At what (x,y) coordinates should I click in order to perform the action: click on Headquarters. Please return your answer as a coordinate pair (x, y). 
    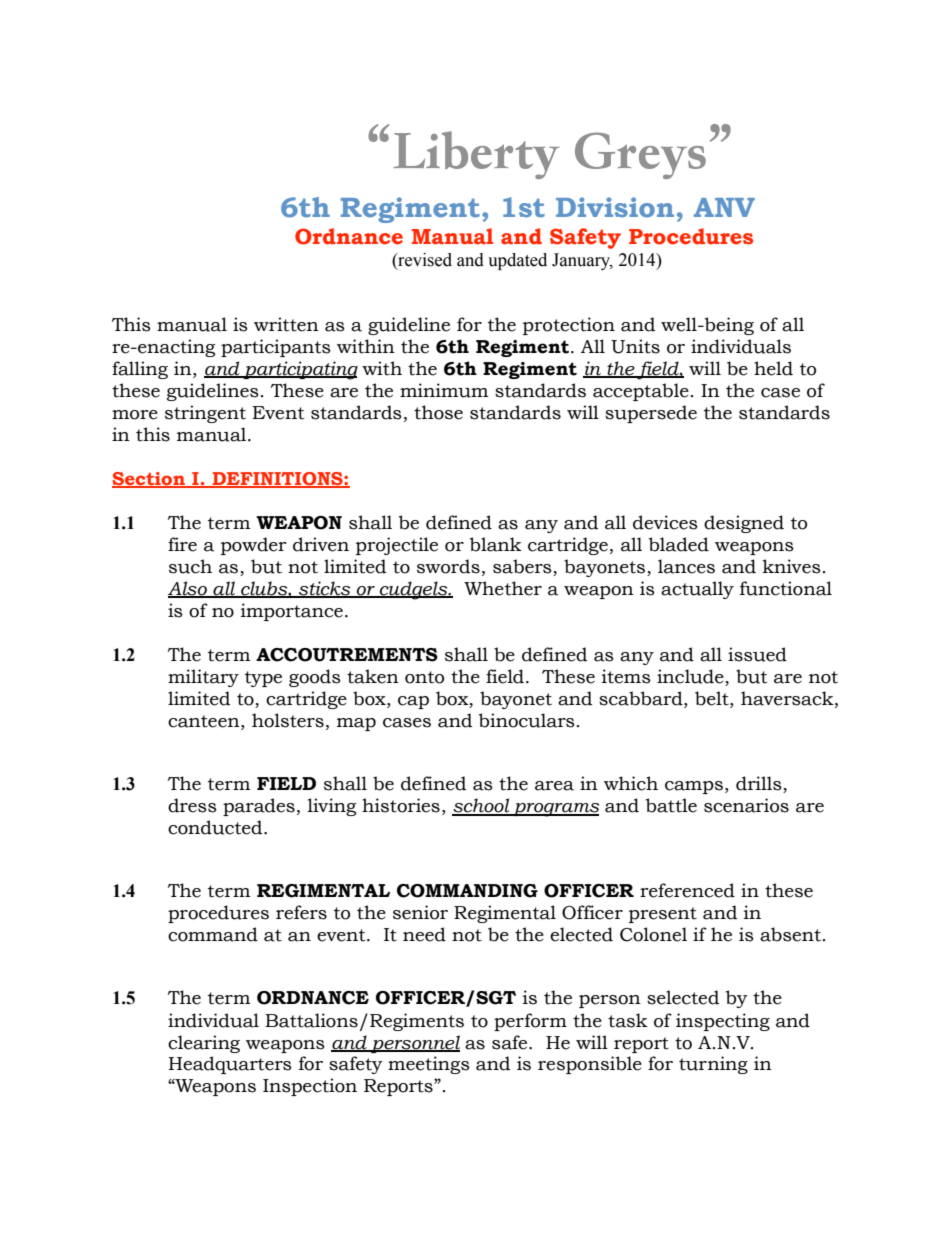
    Looking at the image, I should click on (230, 1065).
